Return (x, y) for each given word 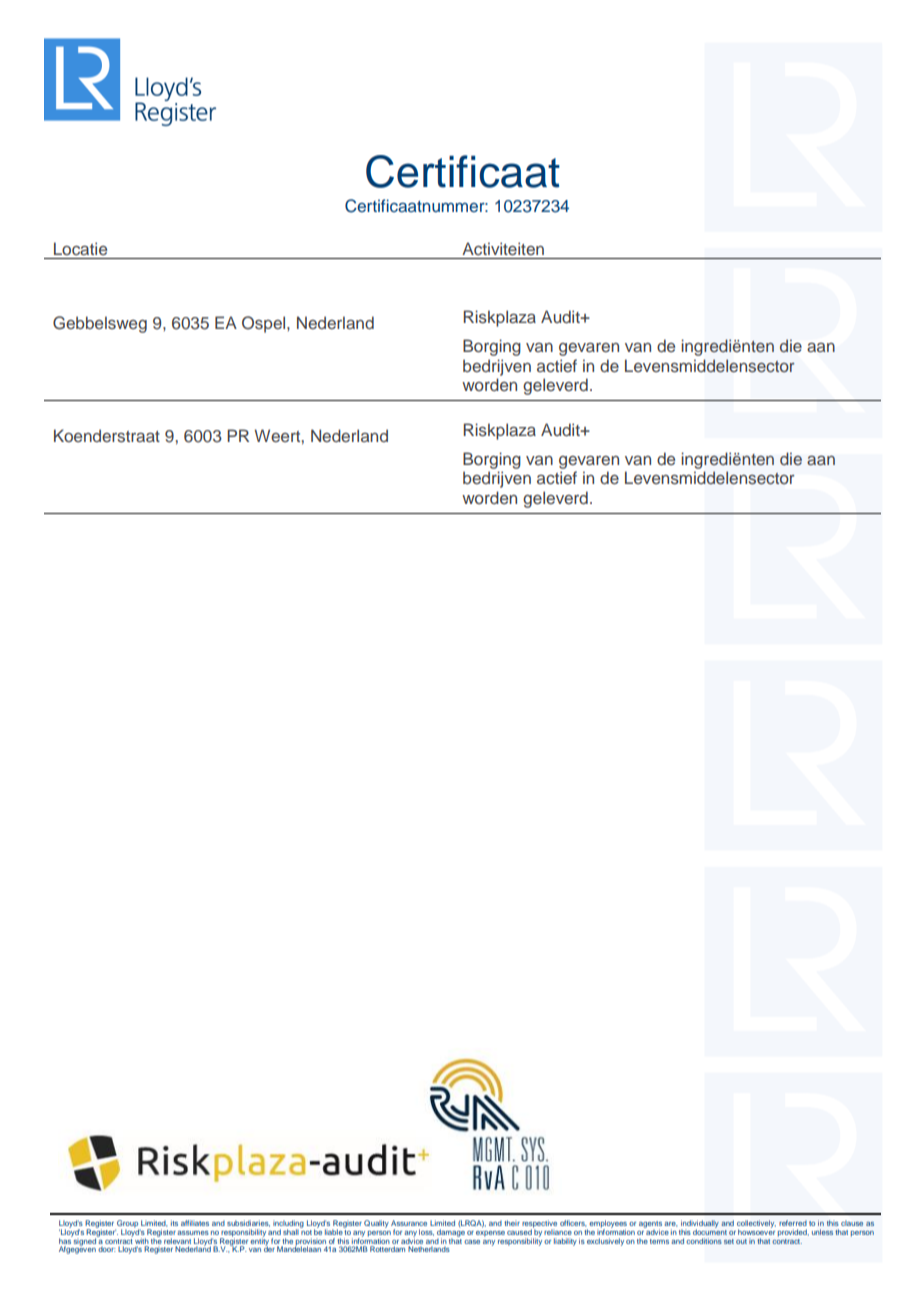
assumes (193, 1233)
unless (822, 1232)
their (512, 1223)
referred (793, 1223)
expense (490, 1234)
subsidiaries (248, 1223)
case (472, 1242)
